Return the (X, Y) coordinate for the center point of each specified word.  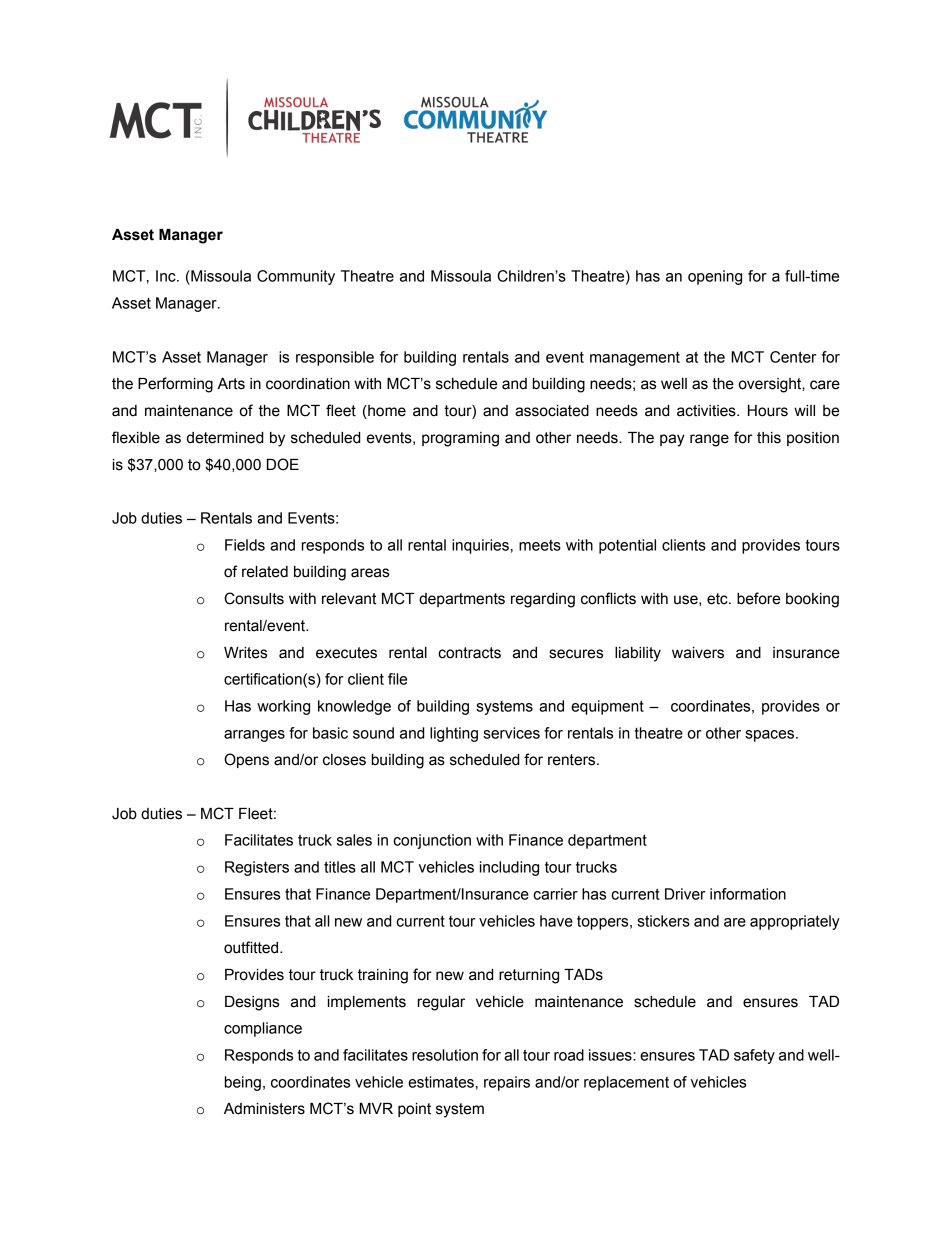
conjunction (432, 841)
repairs (507, 1083)
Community (296, 277)
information (748, 894)
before (758, 598)
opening (715, 277)
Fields (245, 545)
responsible (335, 358)
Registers (257, 868)
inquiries (480, 546)
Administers (264, 1109)
